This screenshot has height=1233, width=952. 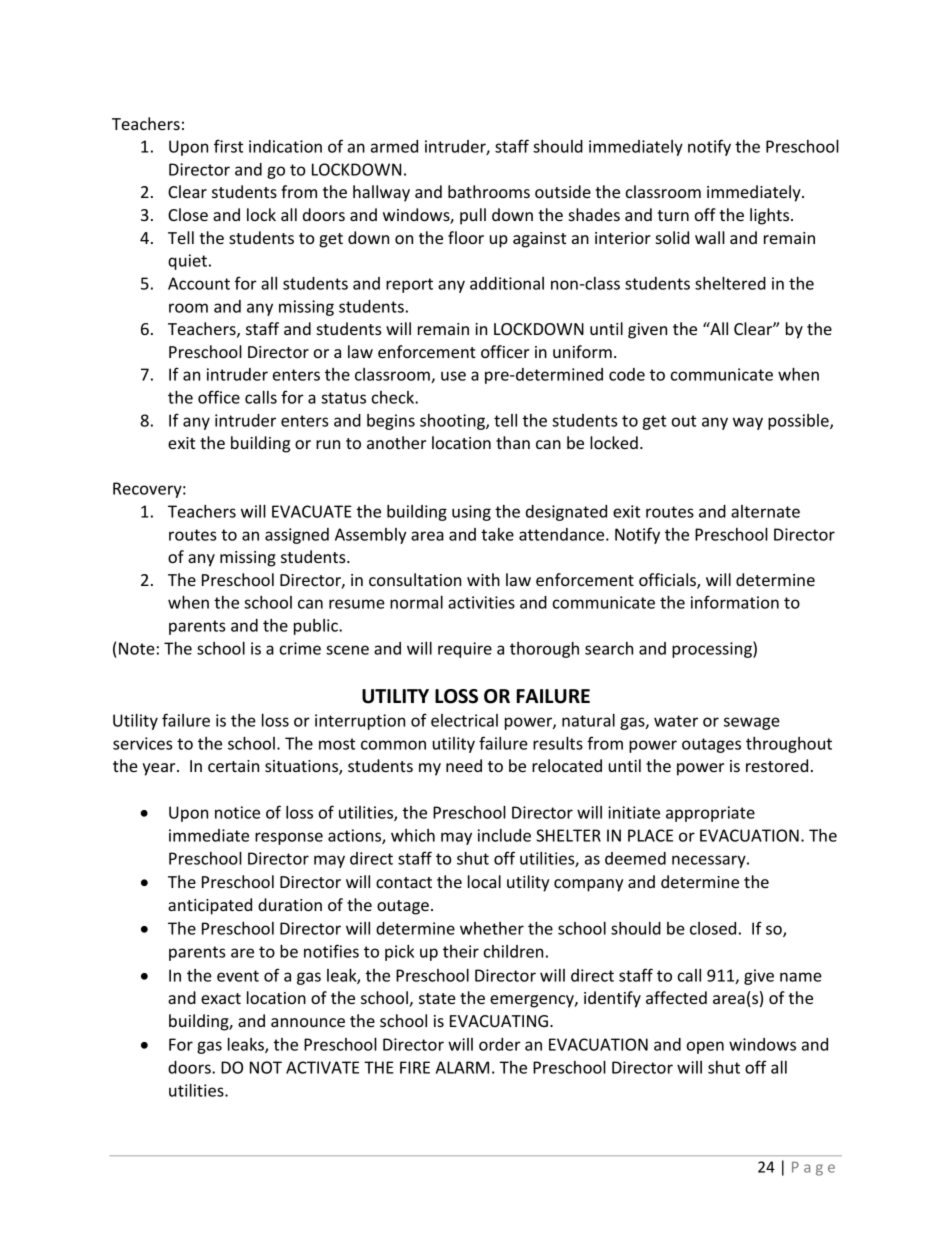 What do you see at coordinates (500, 1044) in the screenshot?
I see `order` at bounding box center [500, 1044].
